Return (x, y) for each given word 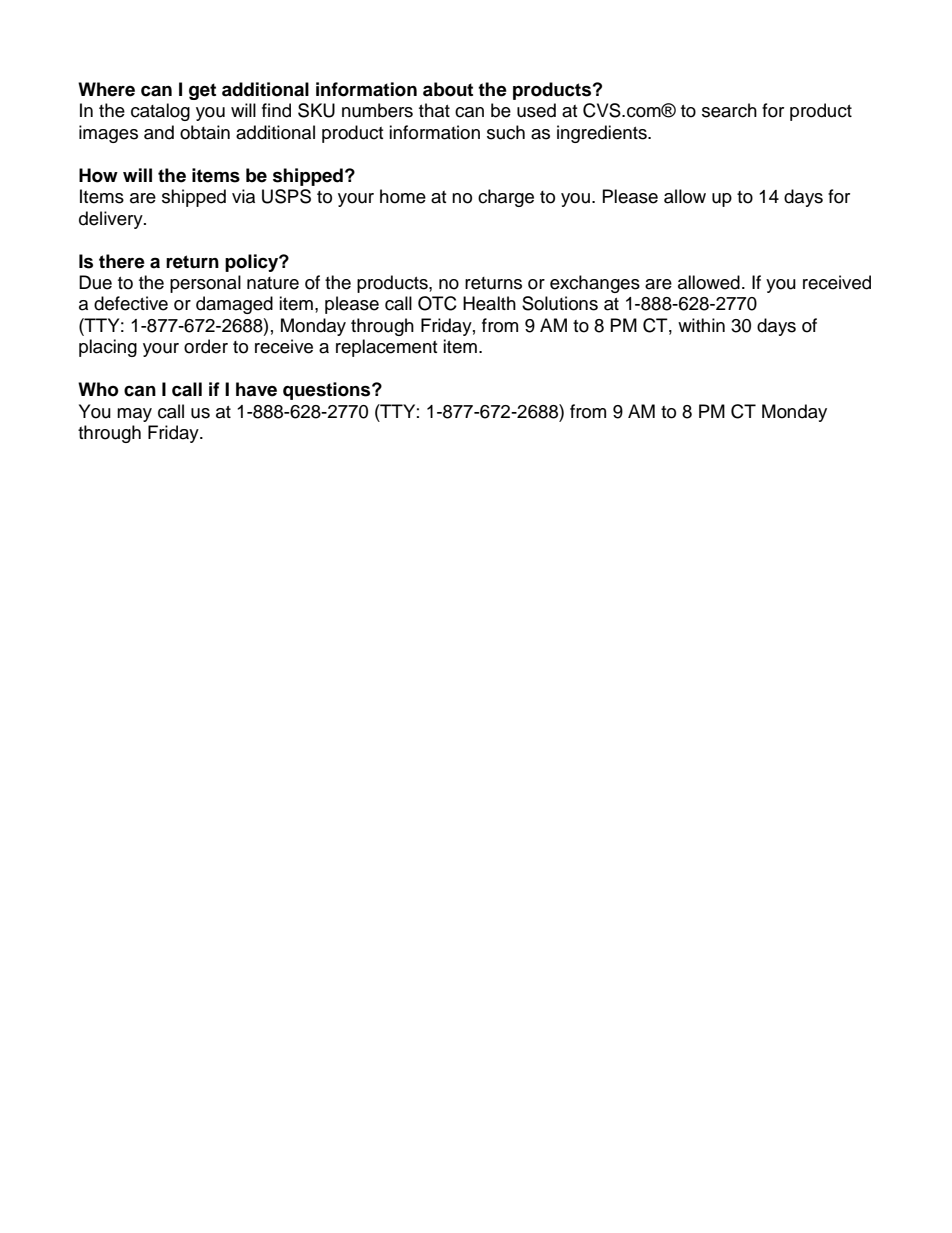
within (701, 325)
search (729, 110)
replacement (386, 348)
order (206, 346)
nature (273, 283)
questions (328, 391)
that (434, 110)
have (256, 389)
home (403, 196)
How (98, 175)
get (202, 91)
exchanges (595, 284)
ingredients (603, 134)
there (122, 261)
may (134, 415)
